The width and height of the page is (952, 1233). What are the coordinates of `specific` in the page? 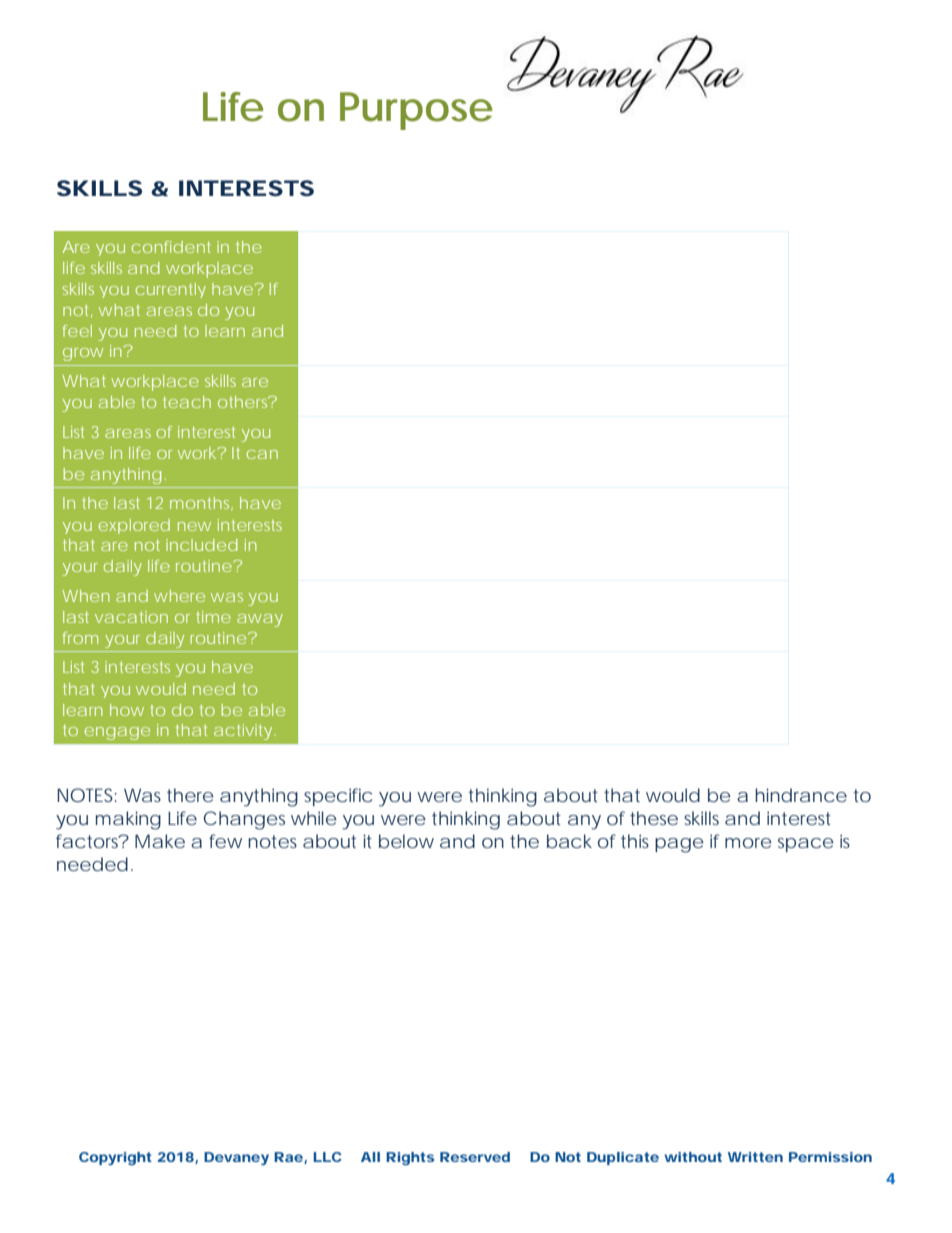 It's located at (338, 797).
